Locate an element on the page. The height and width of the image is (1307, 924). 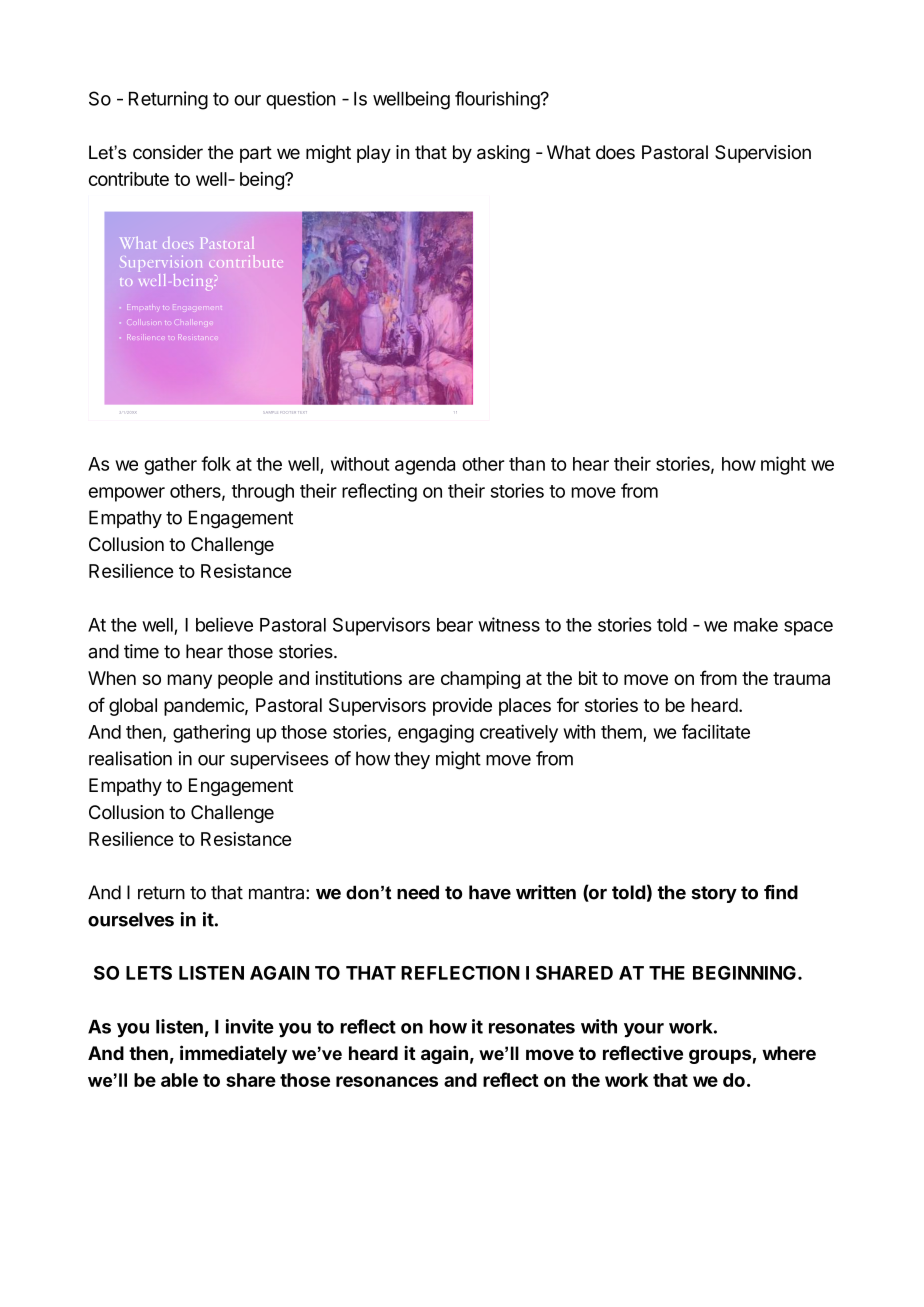
than is located at coordinates (527, 464).
